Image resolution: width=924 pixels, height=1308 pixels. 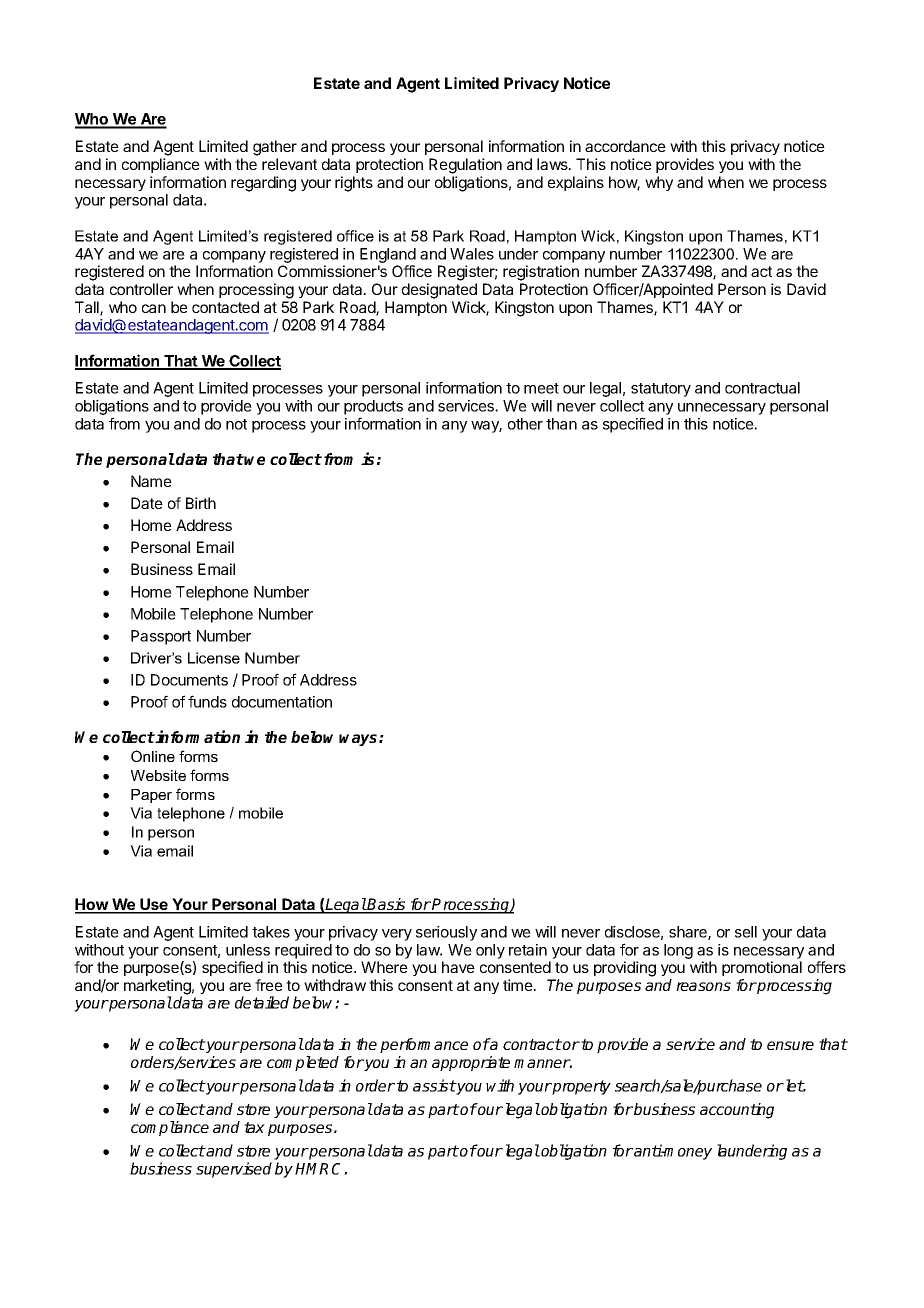 What do you see at coordinates (234, 1170) in the screenshot?
I see `supervised` at bounding box center [234, 1170].
